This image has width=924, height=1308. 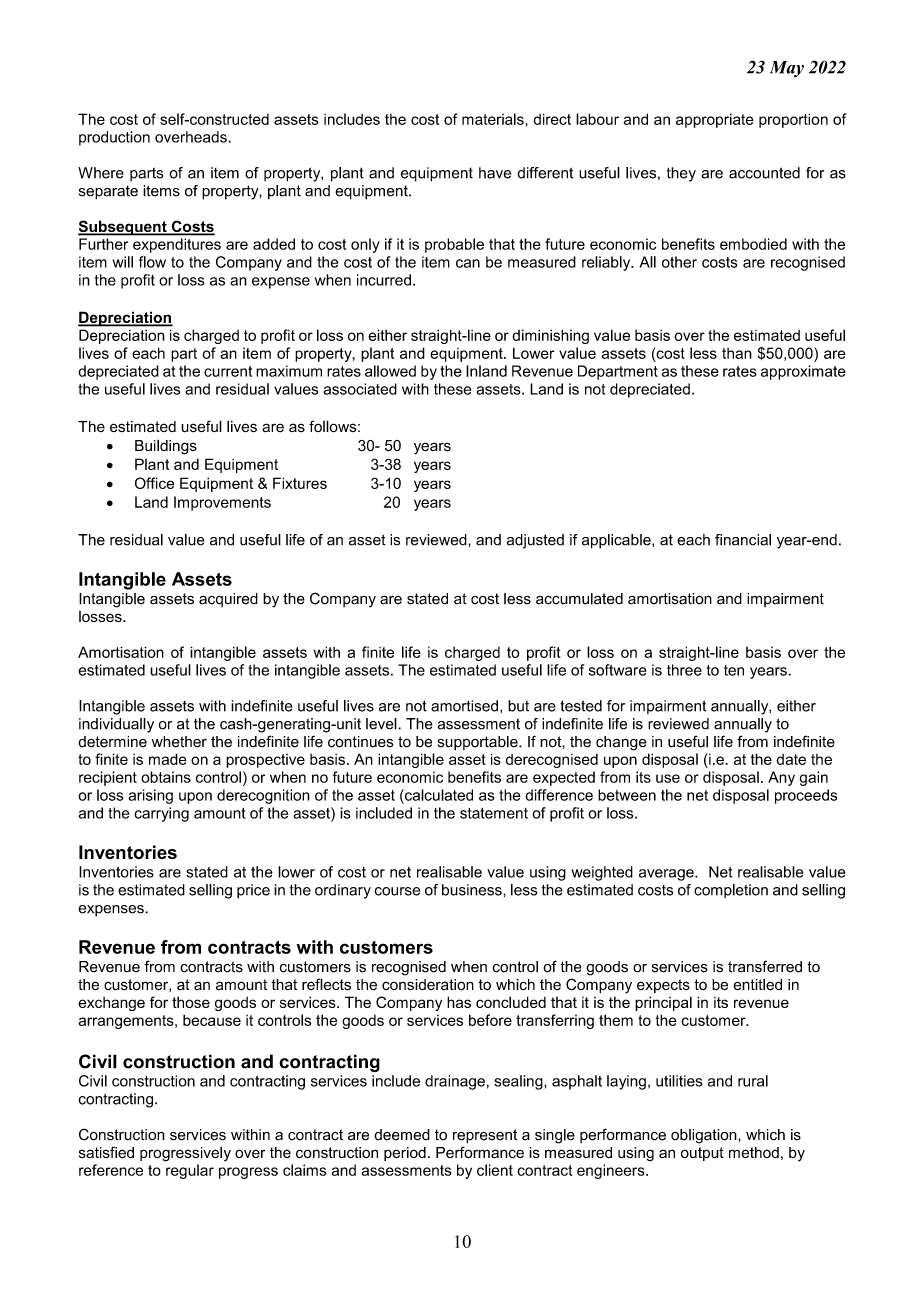 What do you see at coordinates (493, 119) in the image?
I see `materials` at bounding box center [493, 119].
